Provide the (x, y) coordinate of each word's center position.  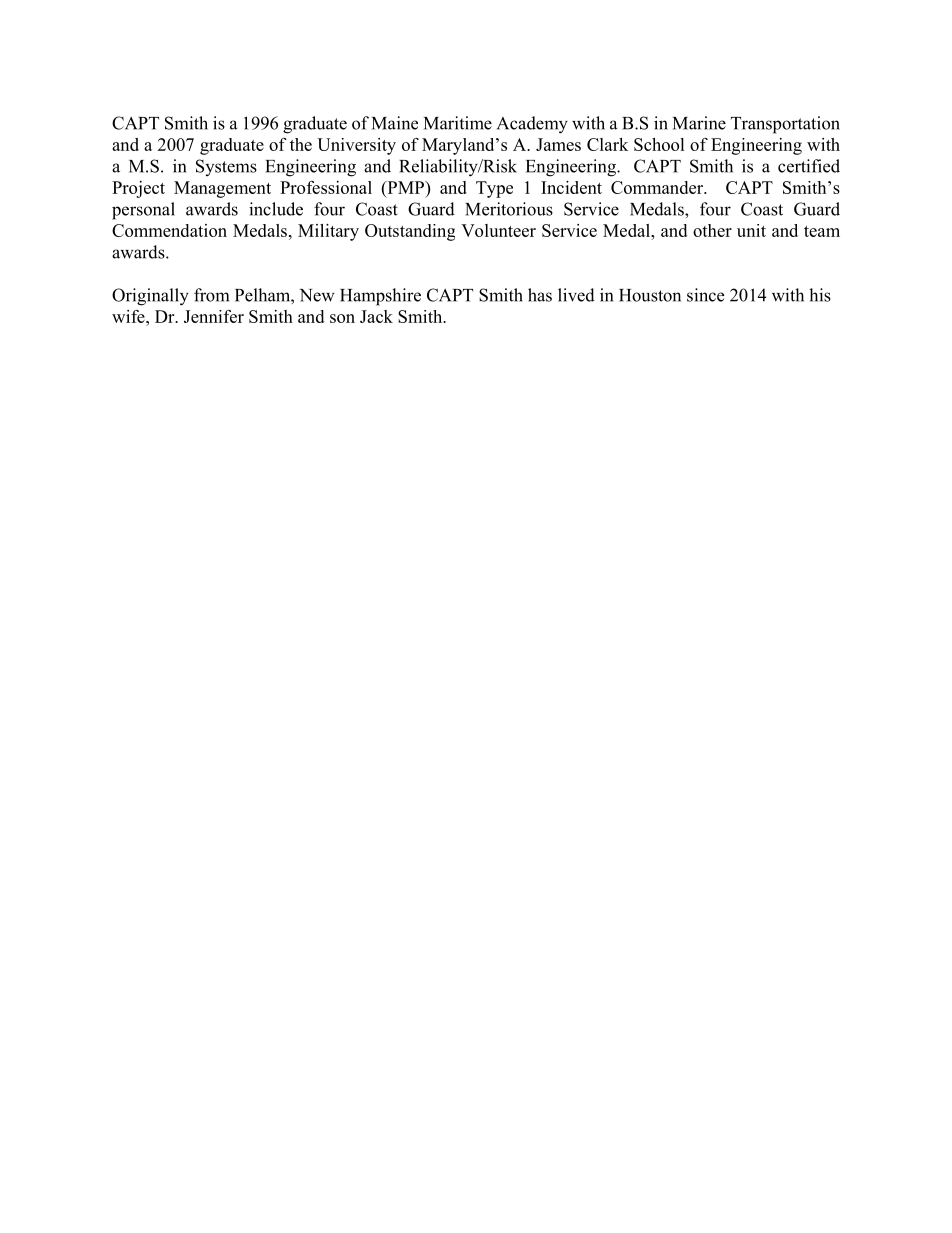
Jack (376, 316)
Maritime (458, 123)
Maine (395, 123)
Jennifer (214, 316)
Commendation (169, 230)
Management (222, 189)
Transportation (785, 125)
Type (494, 189)
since (705, 295)
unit (751, 230)
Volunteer (498, 230)
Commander (658, 187)
